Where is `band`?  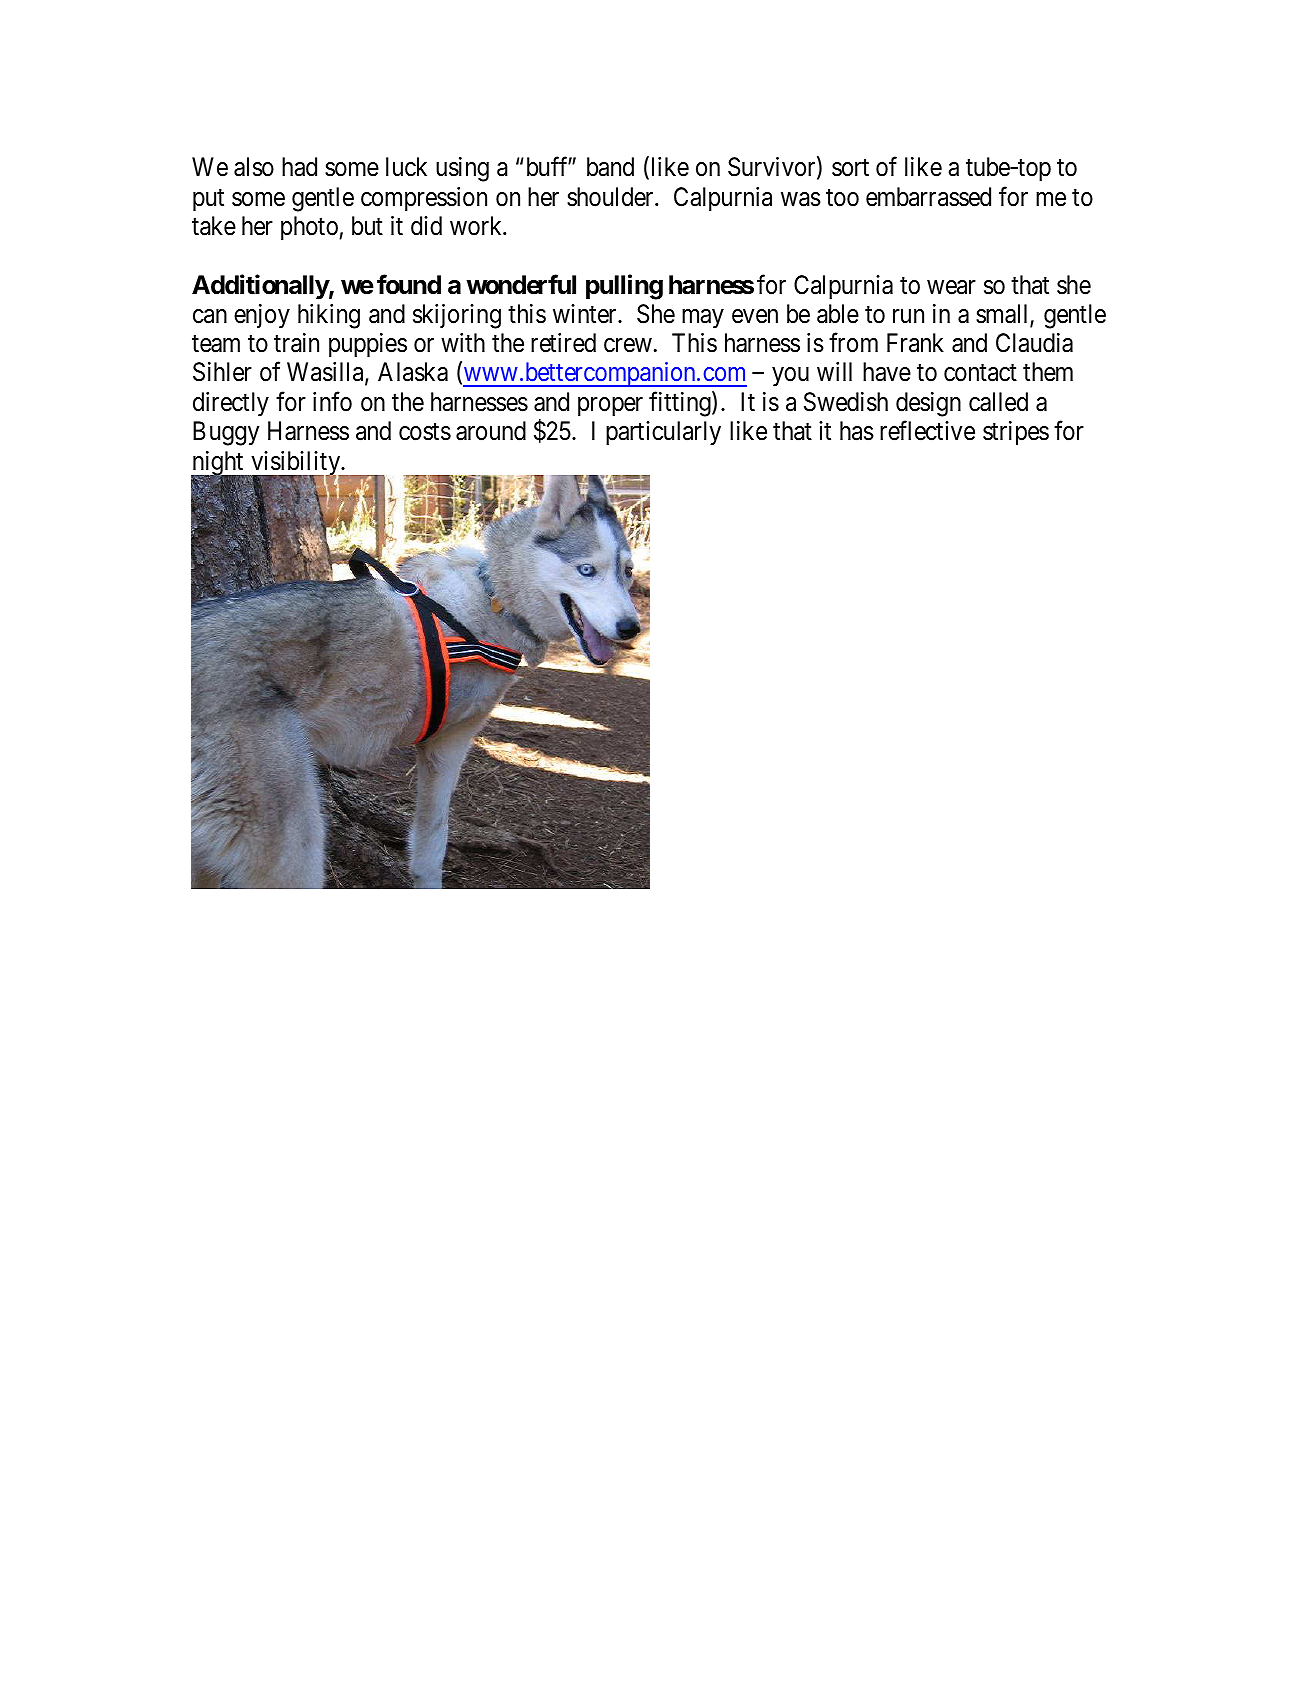 band is located at coordinates (610, 167).
